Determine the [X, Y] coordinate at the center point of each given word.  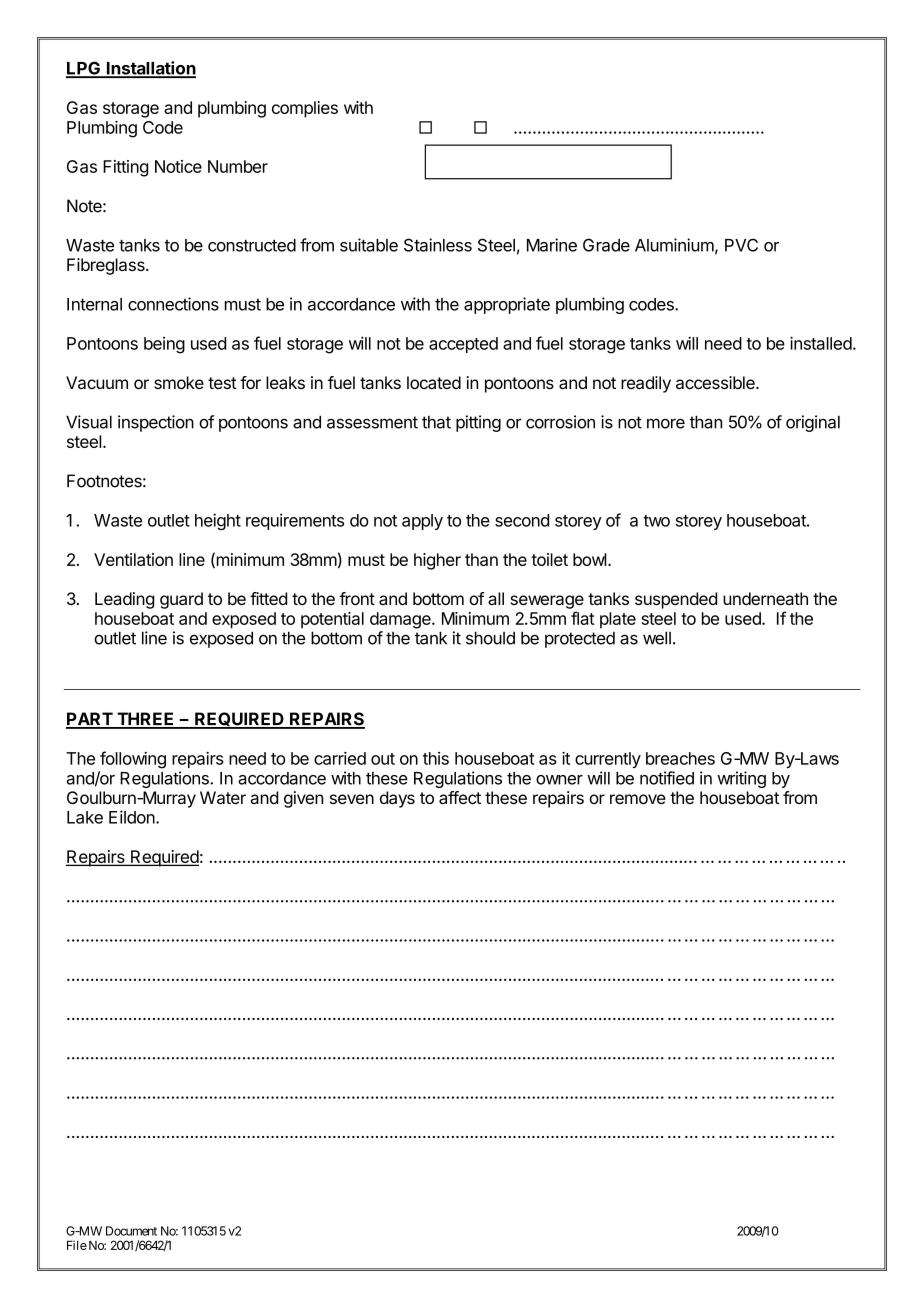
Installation [150, 69]
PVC [741, 245]
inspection [156, 423]
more [666, 423]
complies [305, 109]
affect [460, 797]
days [397, 799]
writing [741, 779]
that [436, 422]
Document [131, 1231]
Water [223, 797]
